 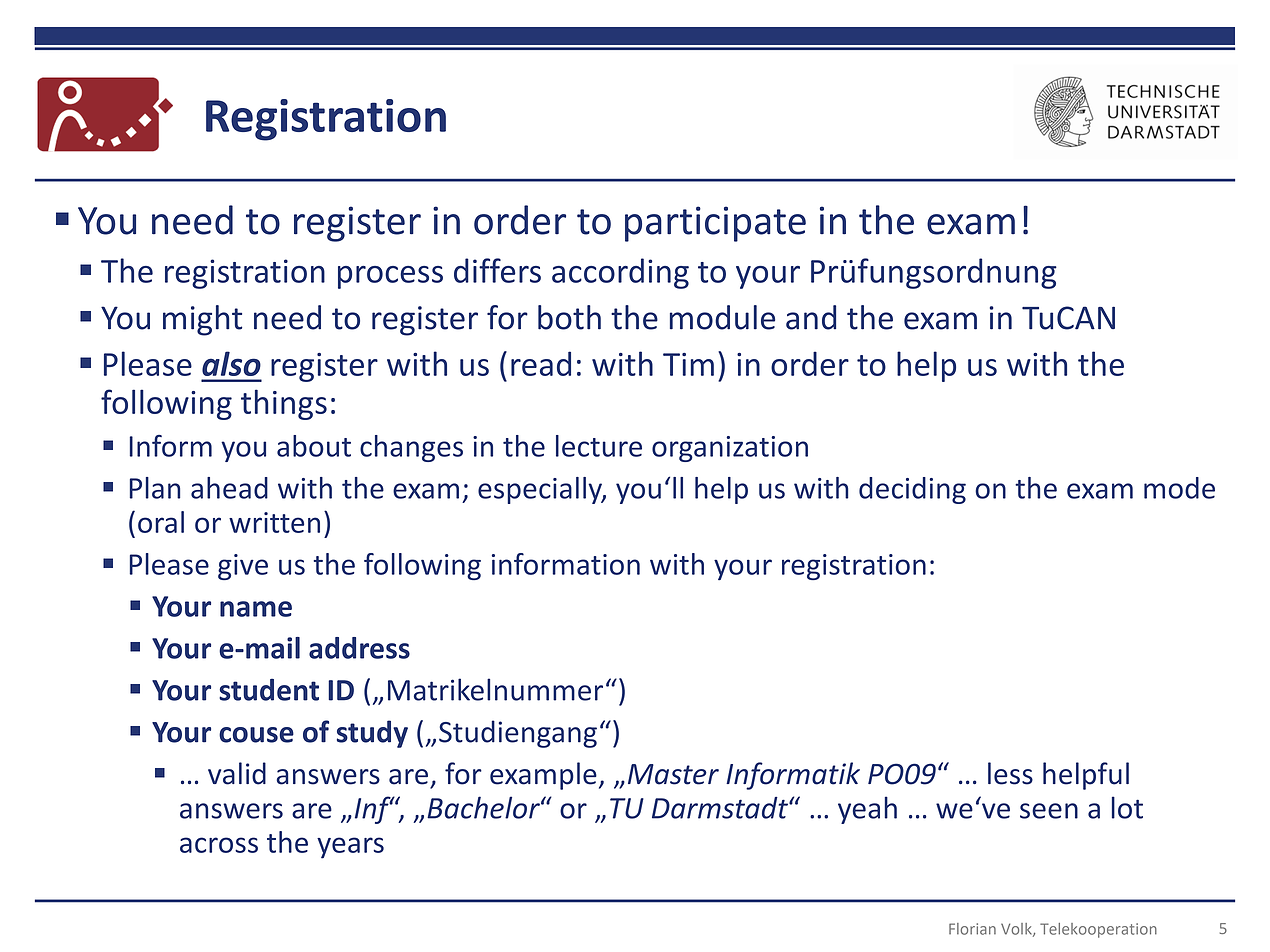 What do you see at coordinates (1179, 488) in the screenshot?
I see `mode` at bounding box center [1179, 488].
